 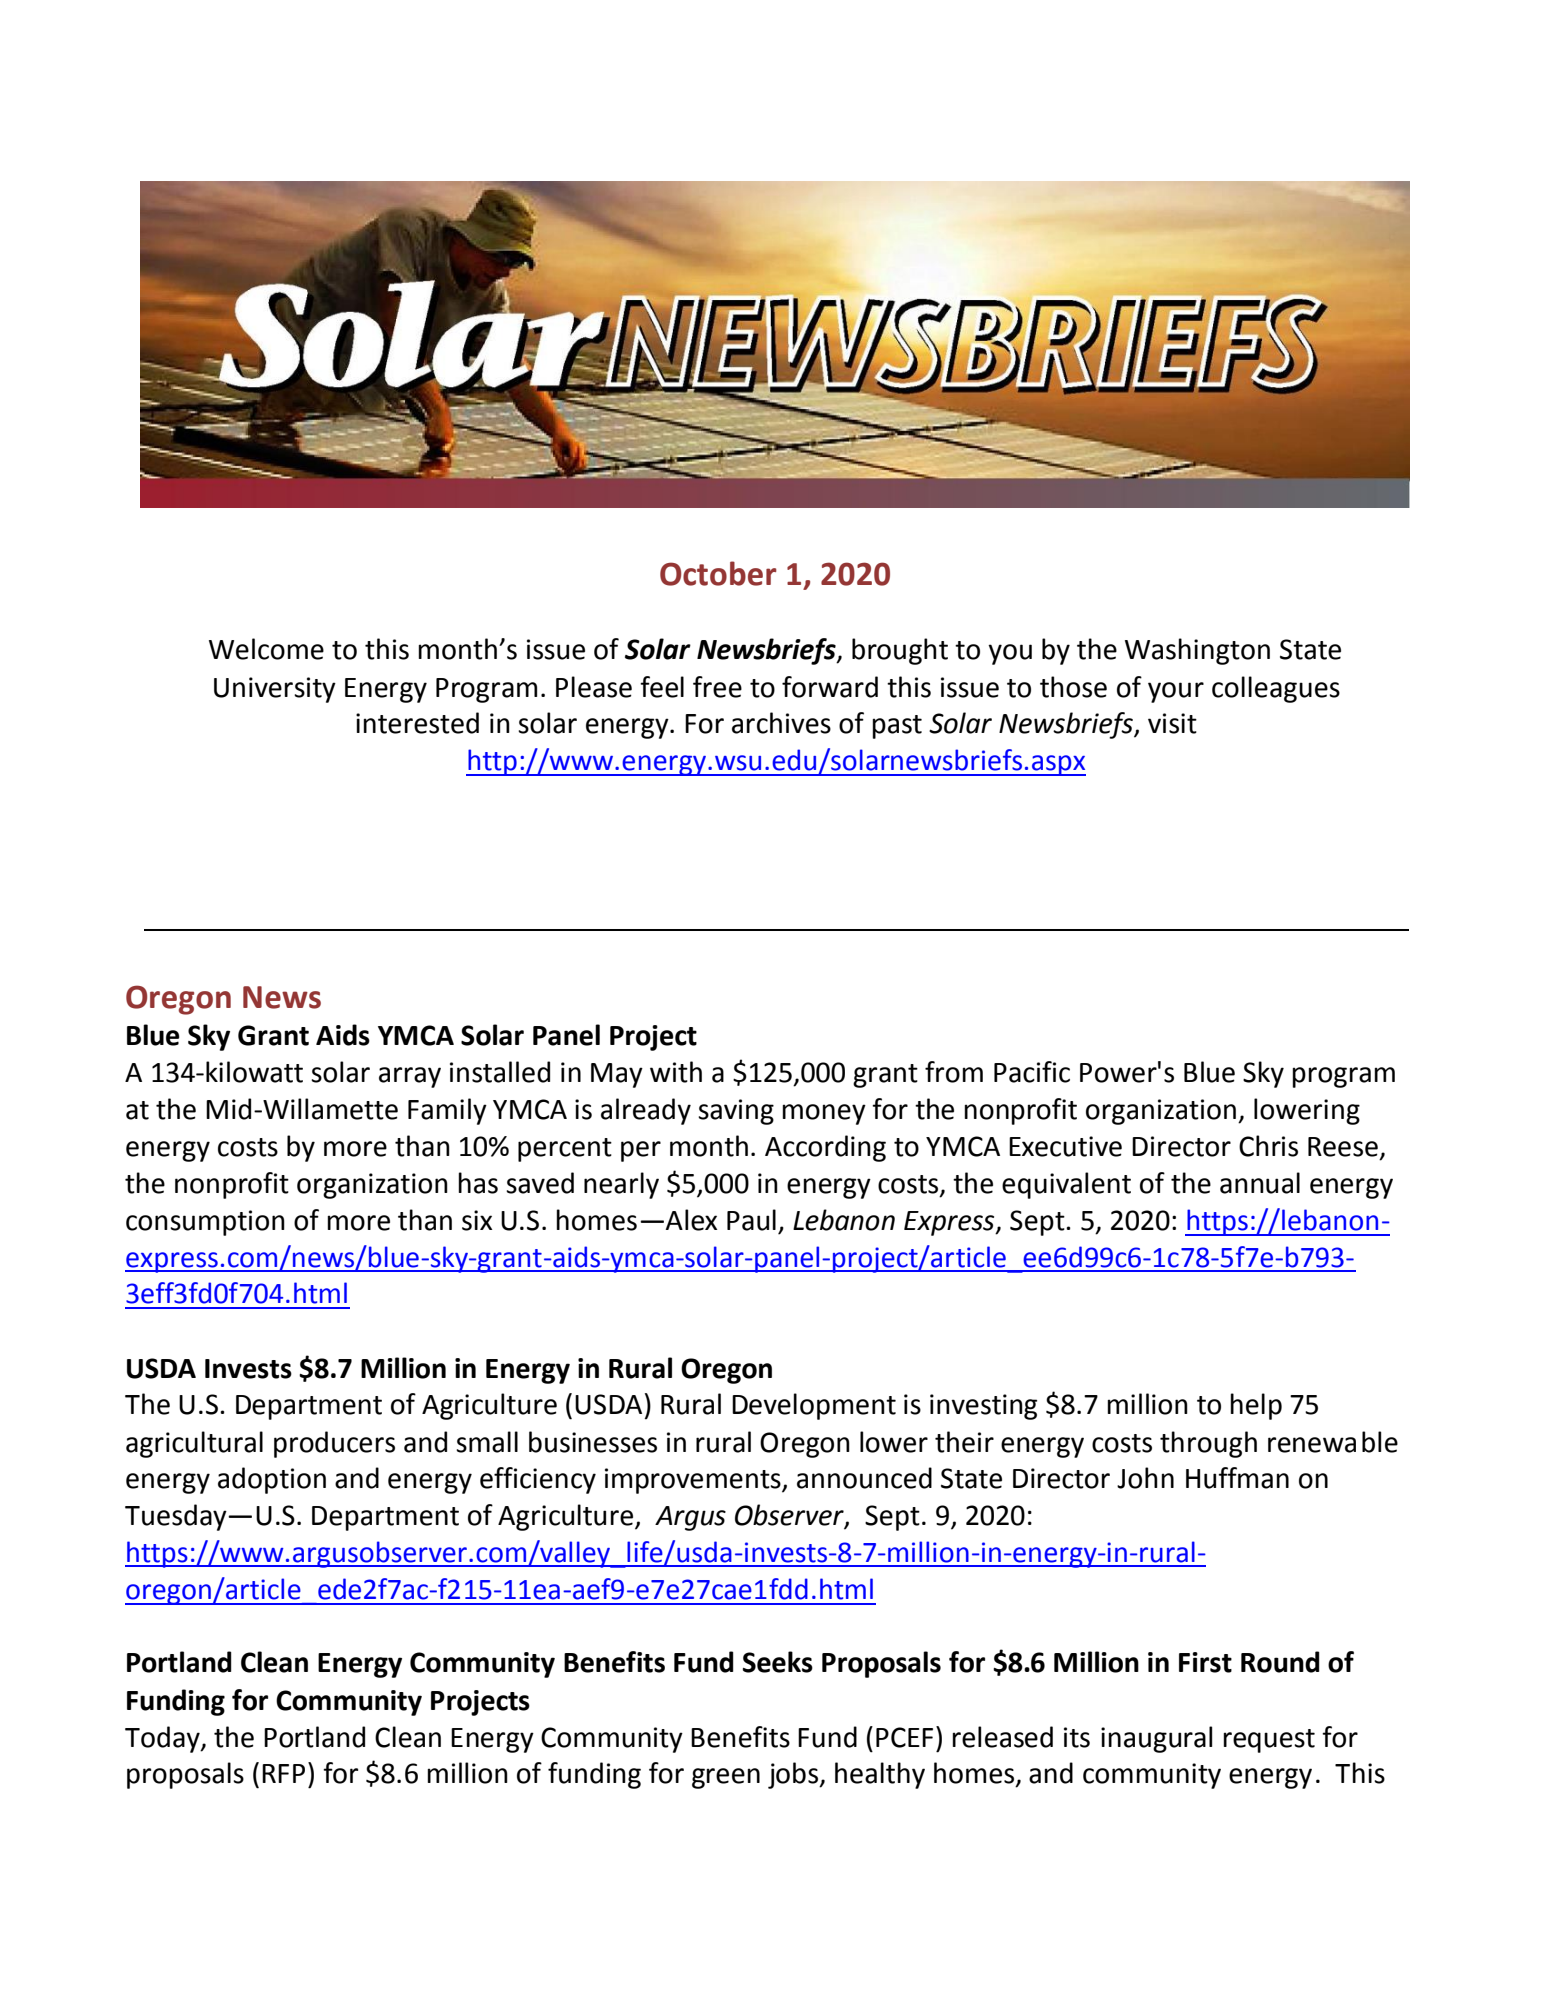 I want to click on RFP, so click(x=283, y=1773).
